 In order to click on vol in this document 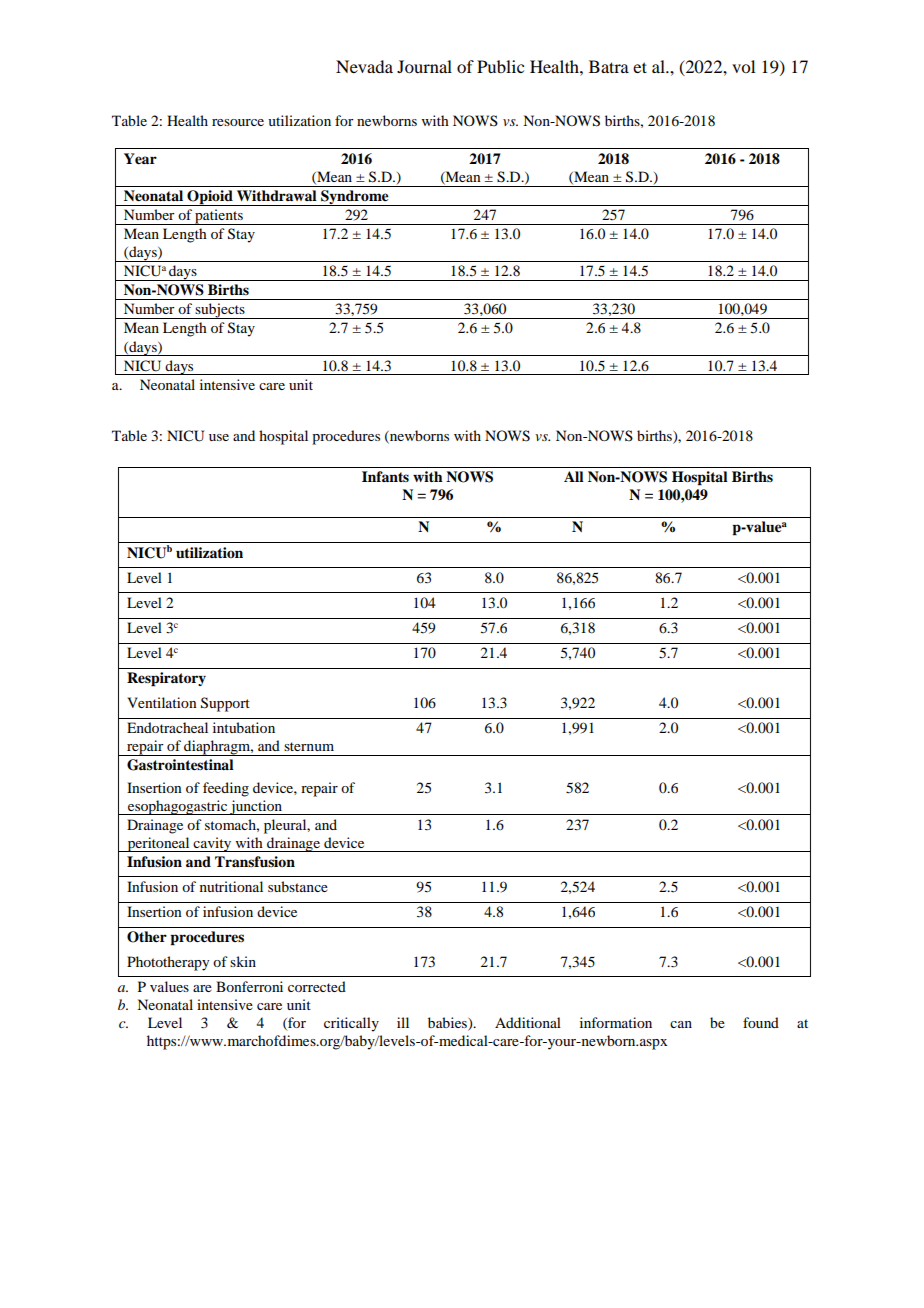, I will do `click(743, 66)`.
